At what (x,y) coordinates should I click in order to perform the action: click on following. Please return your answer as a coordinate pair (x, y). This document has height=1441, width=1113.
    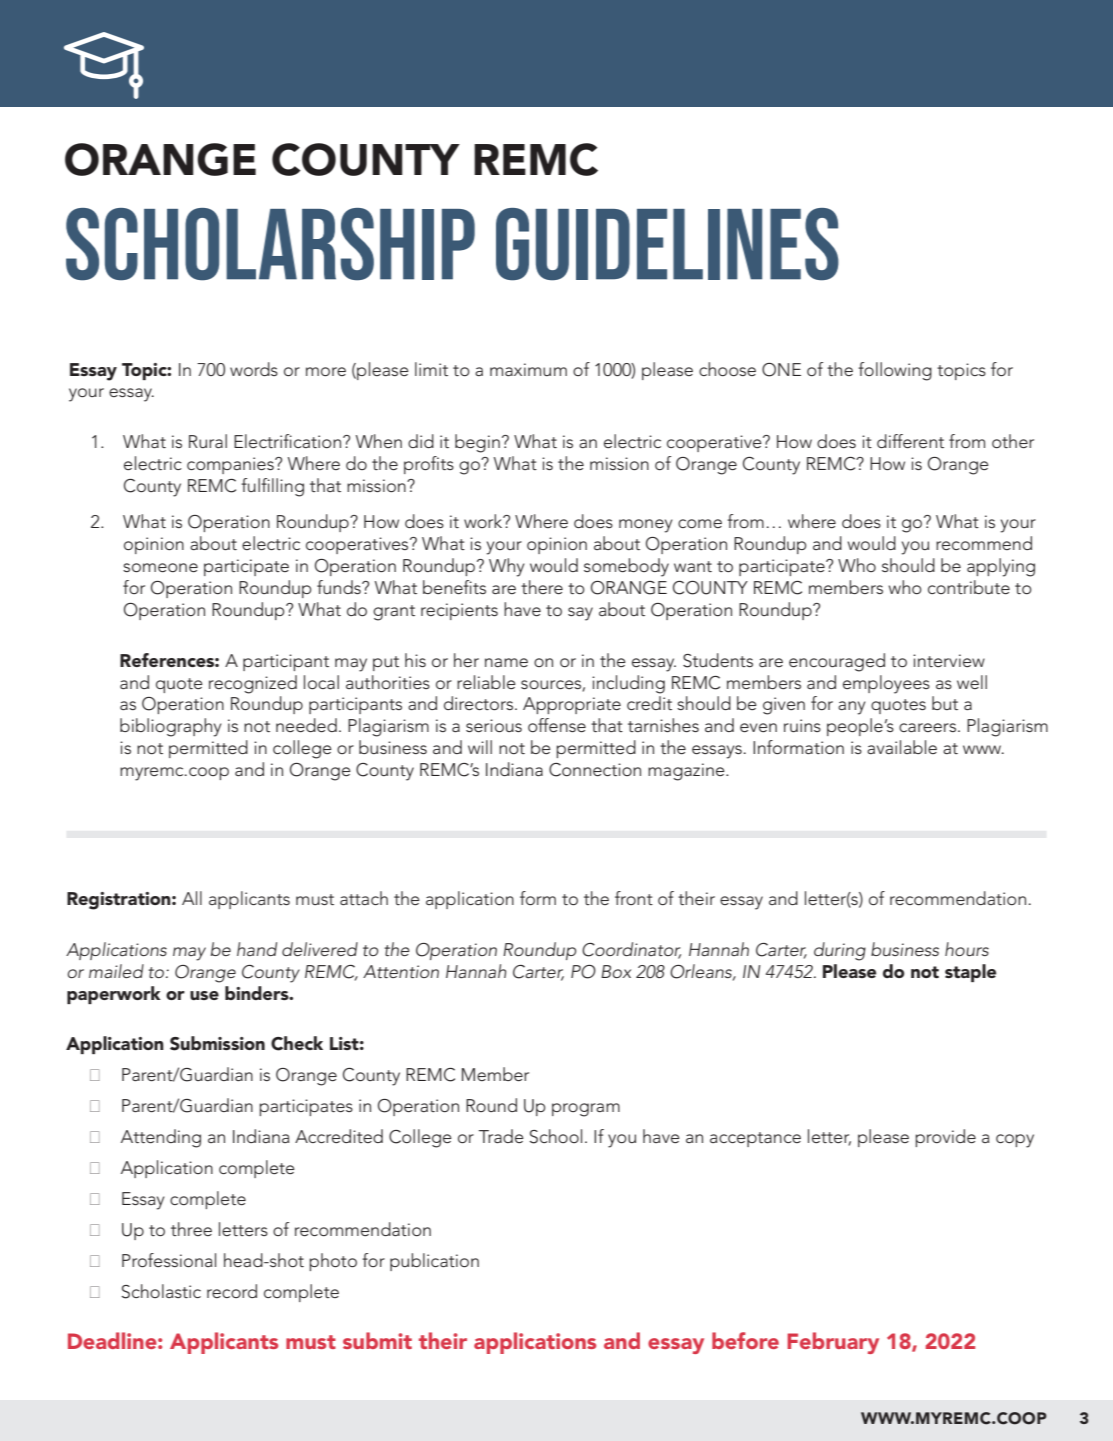
    Looking at the image, I should click on (895, 371).
